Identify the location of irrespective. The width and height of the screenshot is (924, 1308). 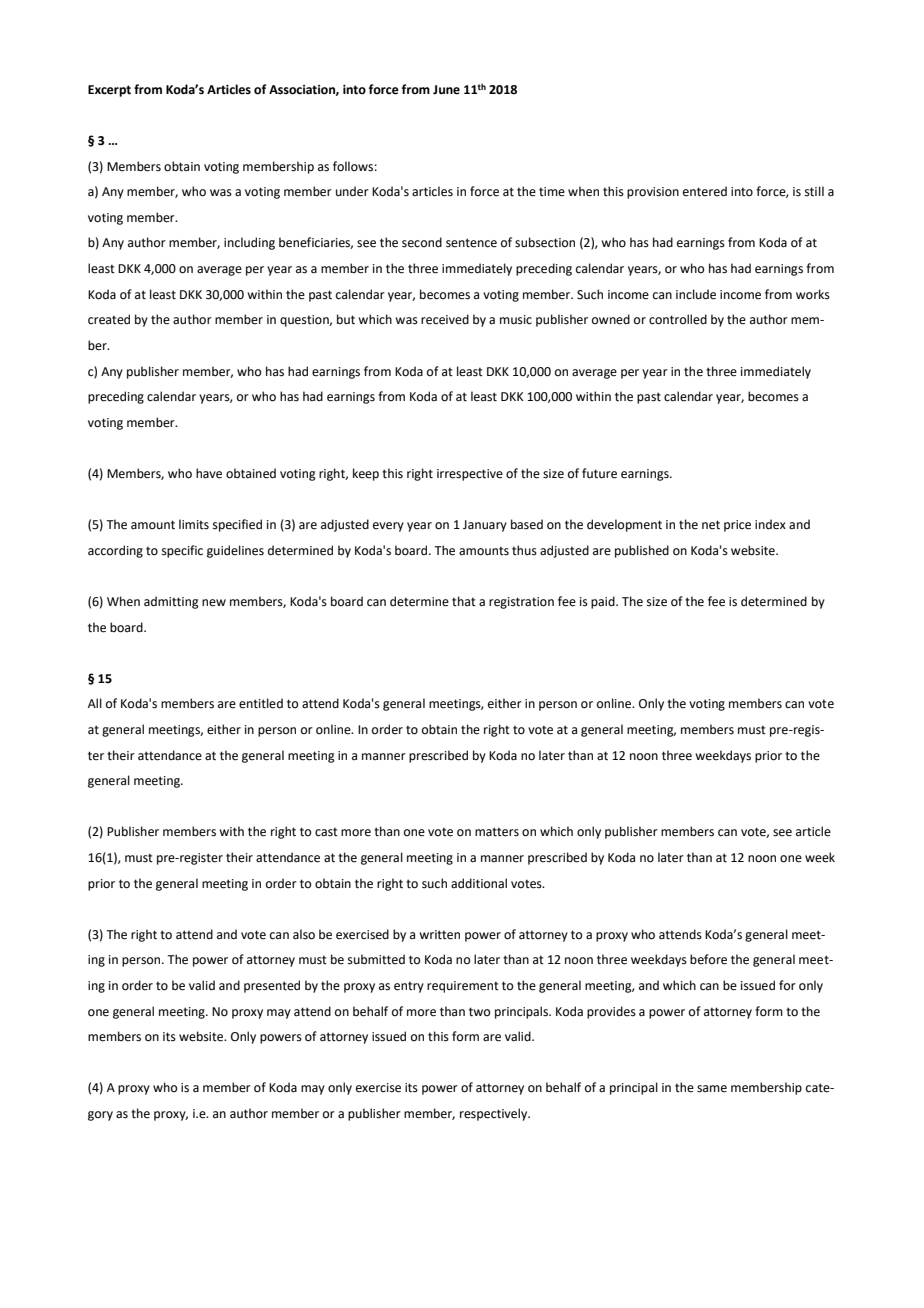
(470, 475).
